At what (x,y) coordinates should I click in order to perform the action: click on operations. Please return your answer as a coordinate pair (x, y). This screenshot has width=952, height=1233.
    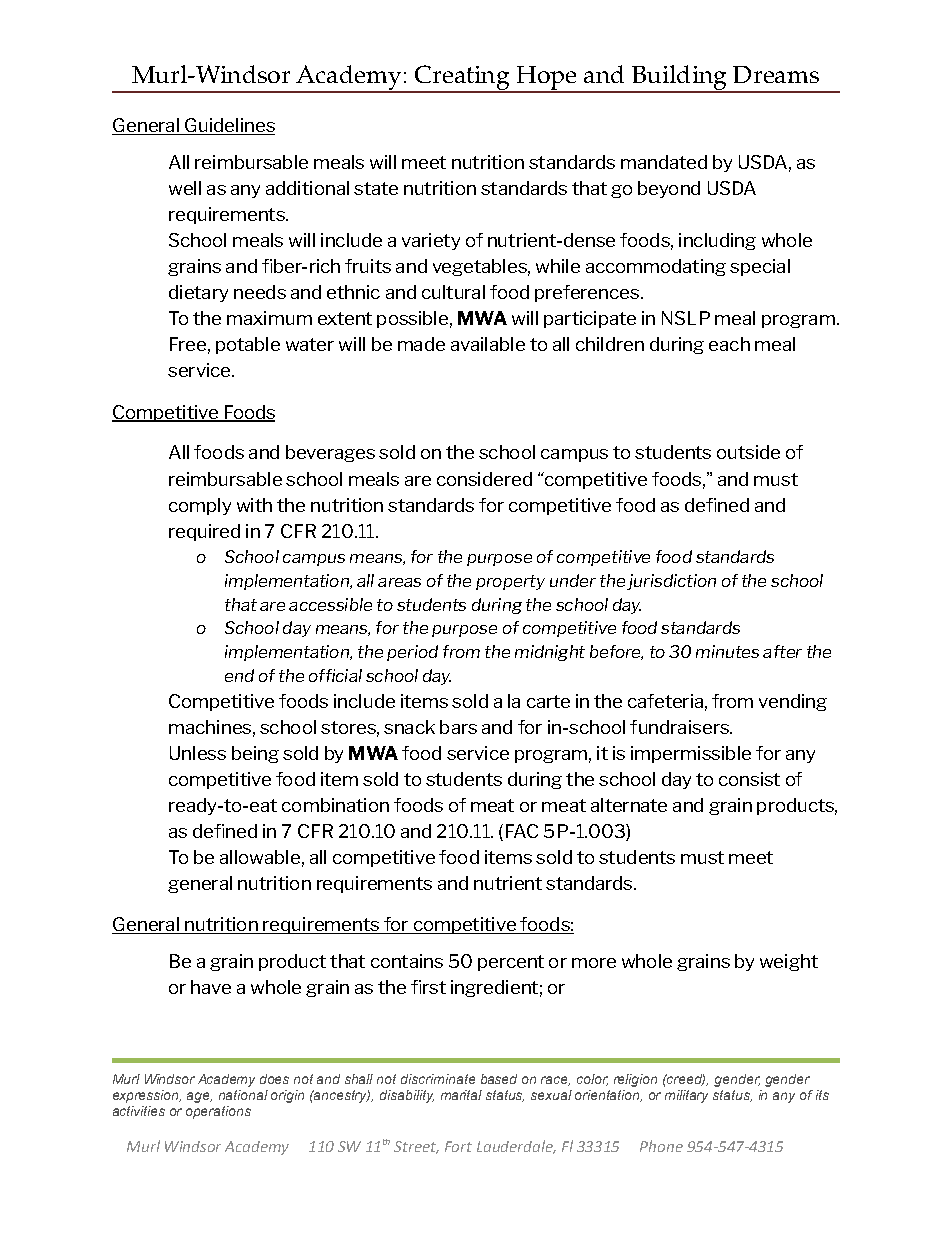
    Looking at the image, I should click on (218, 1112).
